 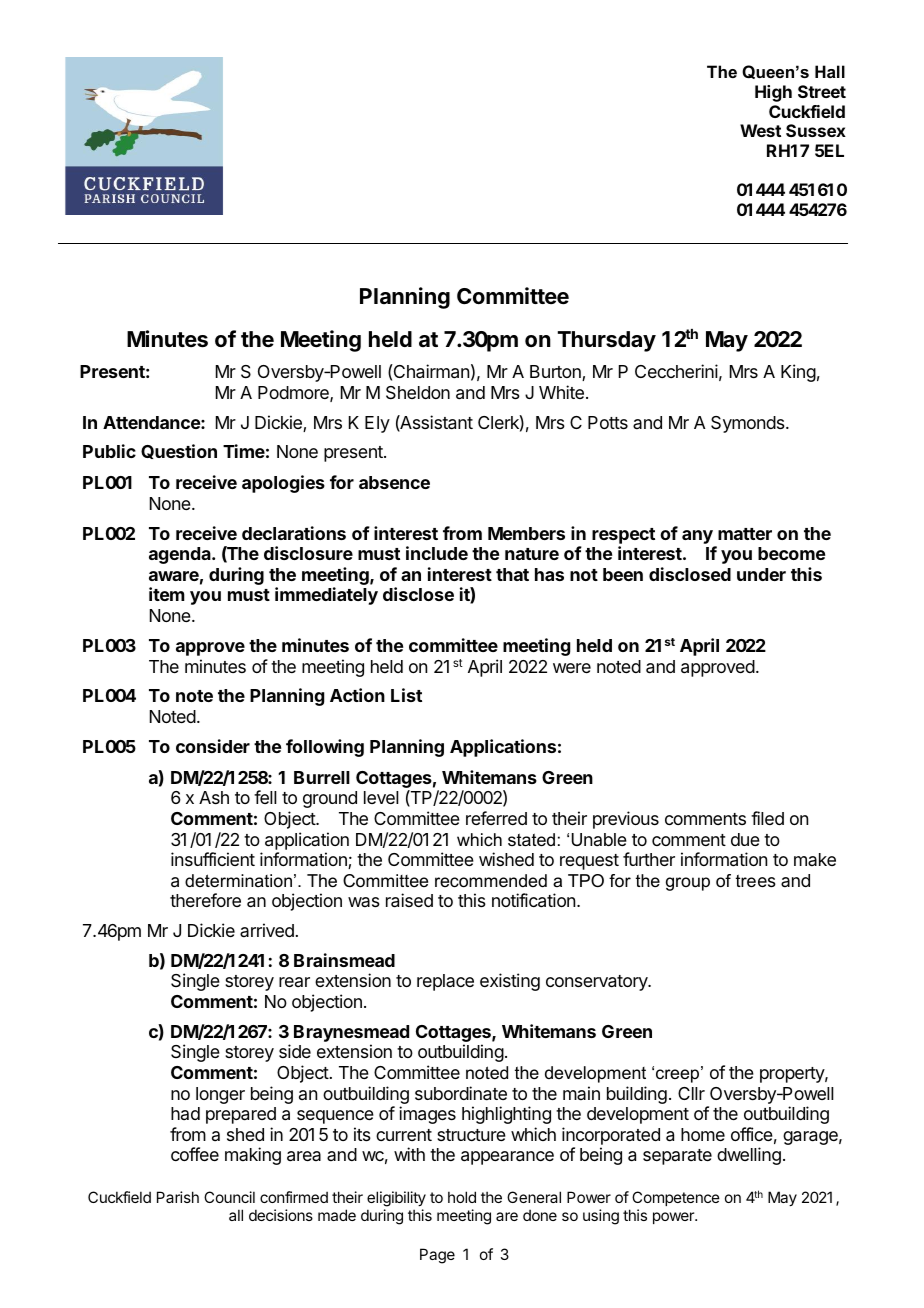 What do you see at coordinates (179, 451) in the image?
I see `Question` at bounding box center [179, 451].
